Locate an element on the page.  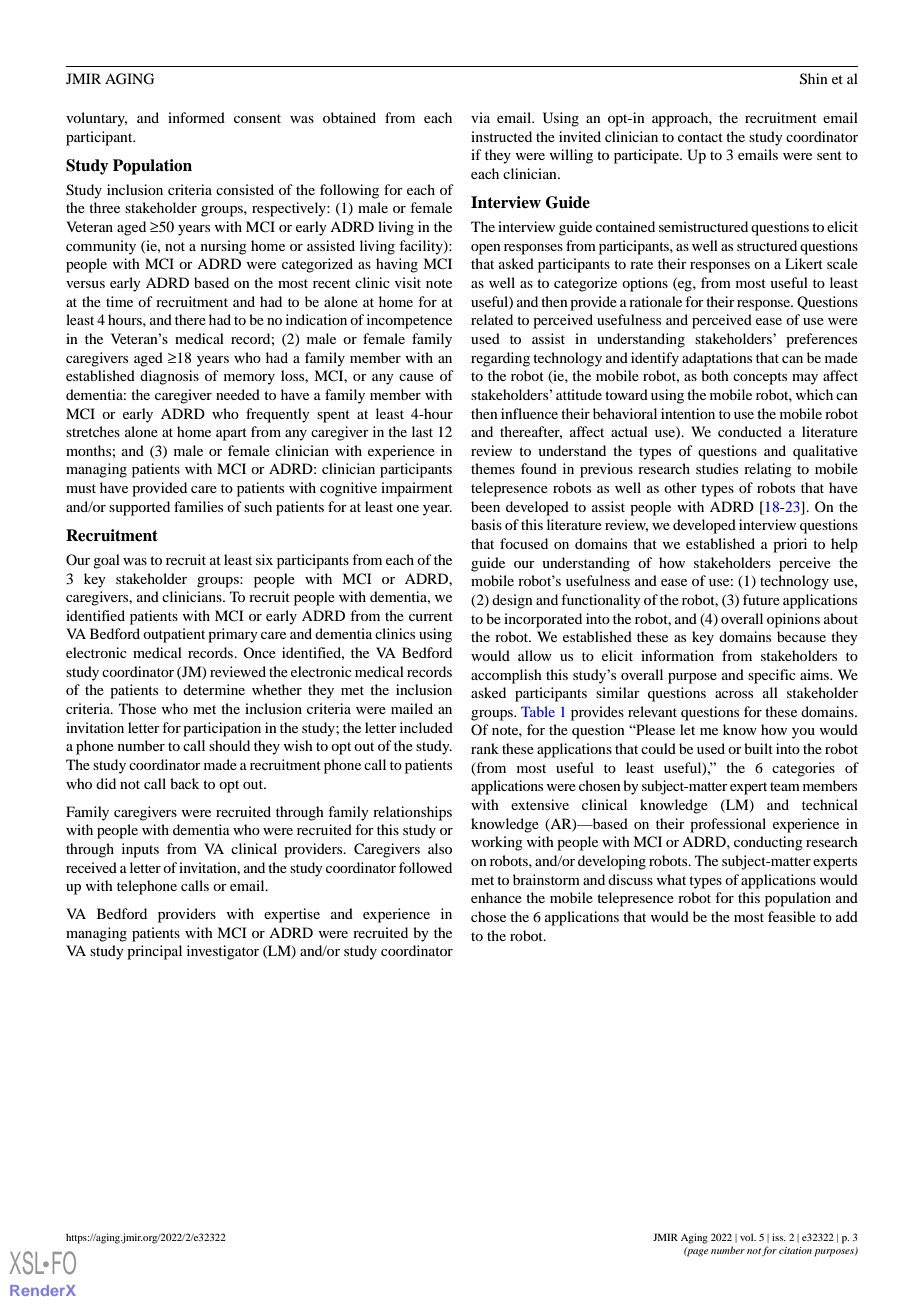
goal is located at coordinates (106, 561).
